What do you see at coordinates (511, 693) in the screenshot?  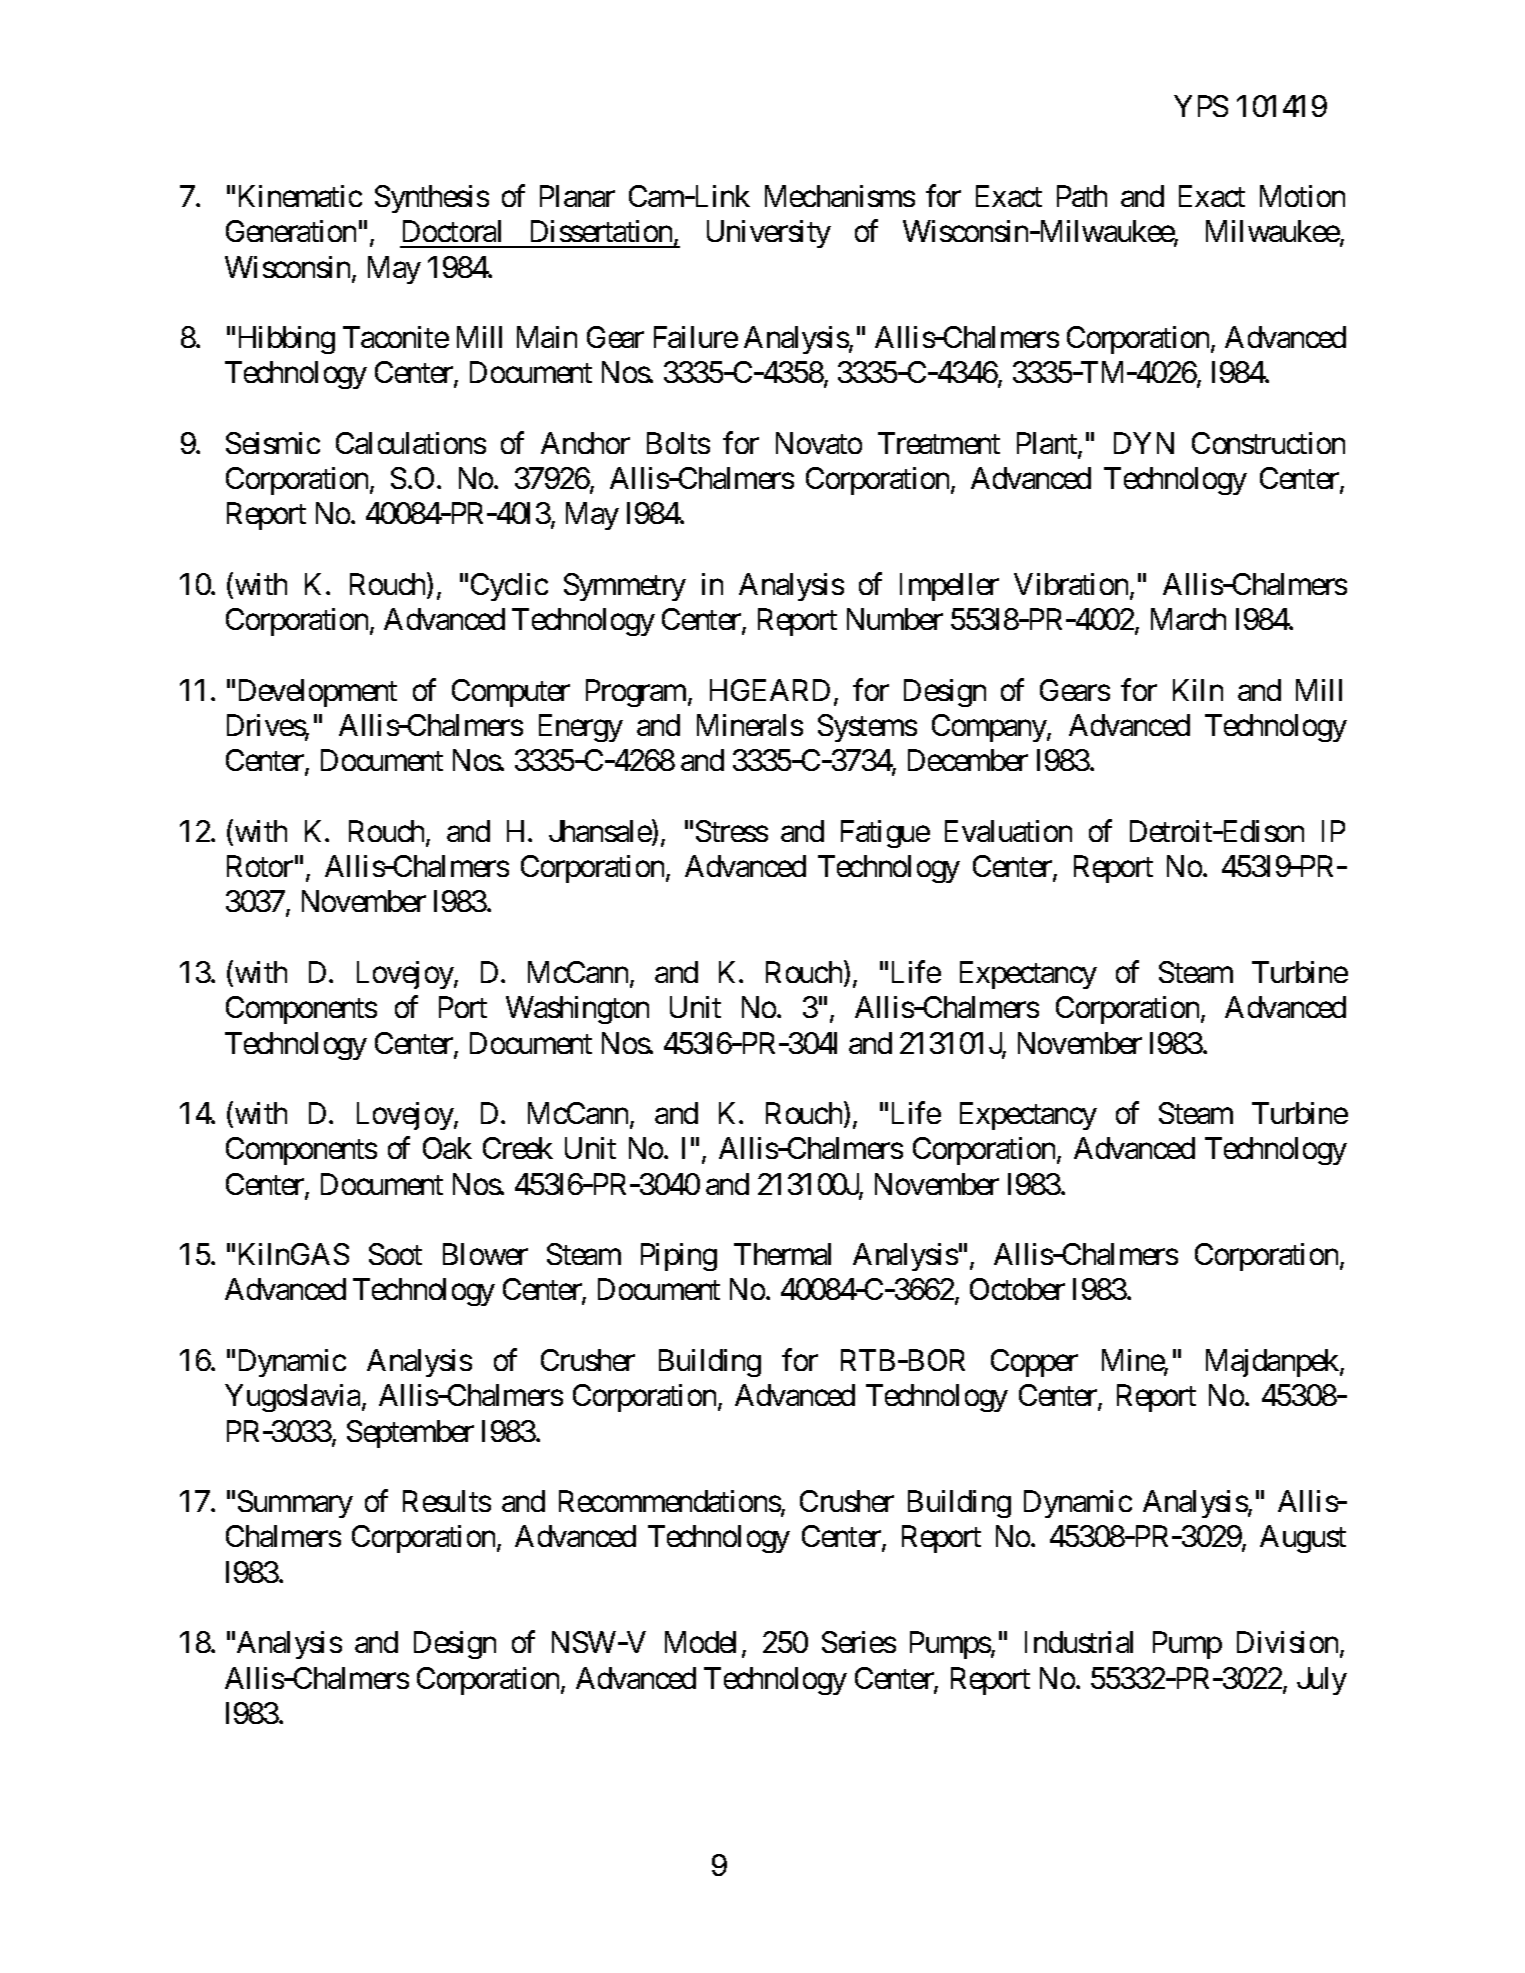 I see `Computer` at bounding box center [511, 693].
